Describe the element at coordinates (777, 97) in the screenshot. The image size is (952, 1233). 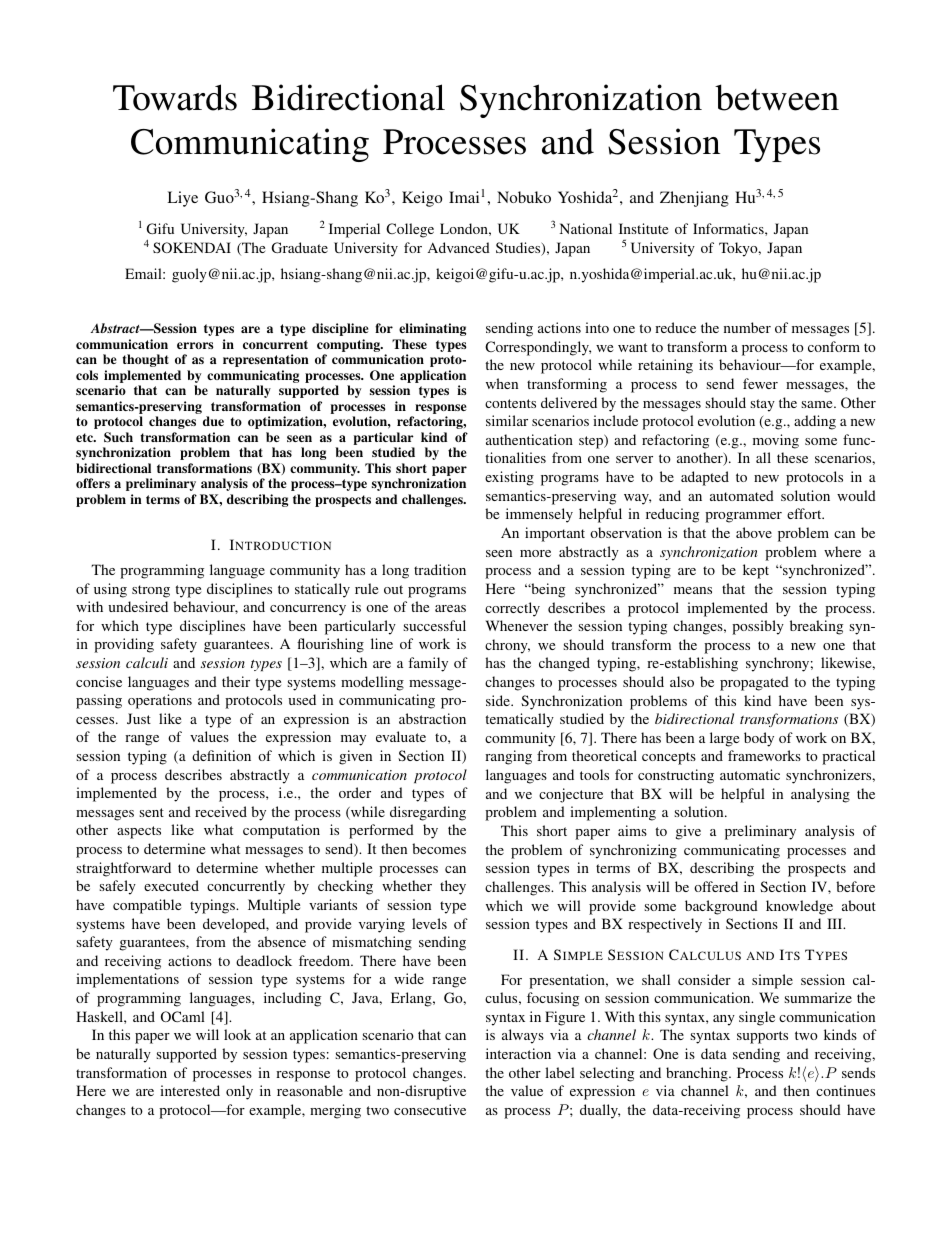
I see `between` at that location.
